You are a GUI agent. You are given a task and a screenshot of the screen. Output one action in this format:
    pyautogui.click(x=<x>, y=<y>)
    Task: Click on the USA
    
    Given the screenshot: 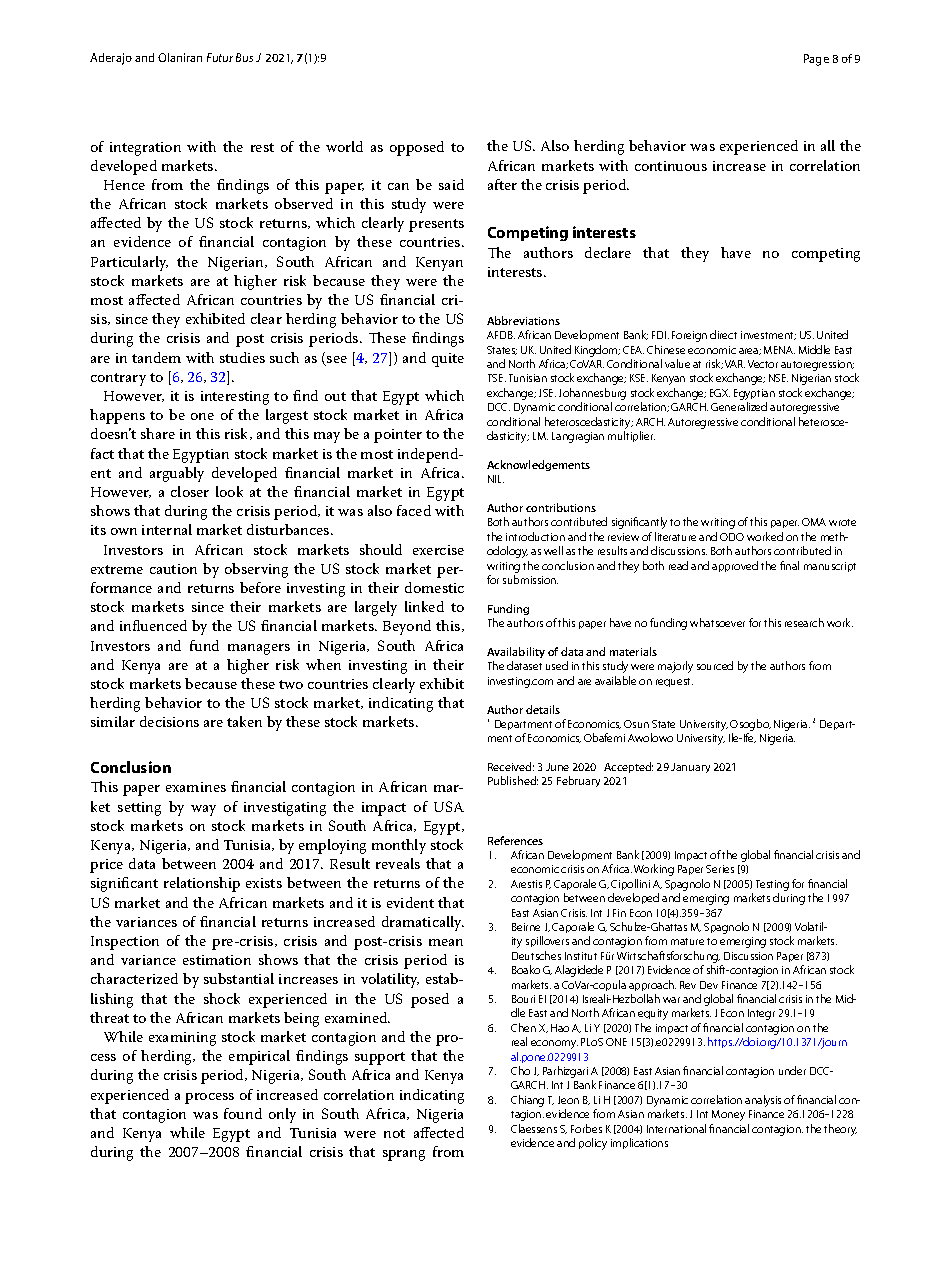 What is the action you would take?
    pyautogui.click(x=449, y=806)
